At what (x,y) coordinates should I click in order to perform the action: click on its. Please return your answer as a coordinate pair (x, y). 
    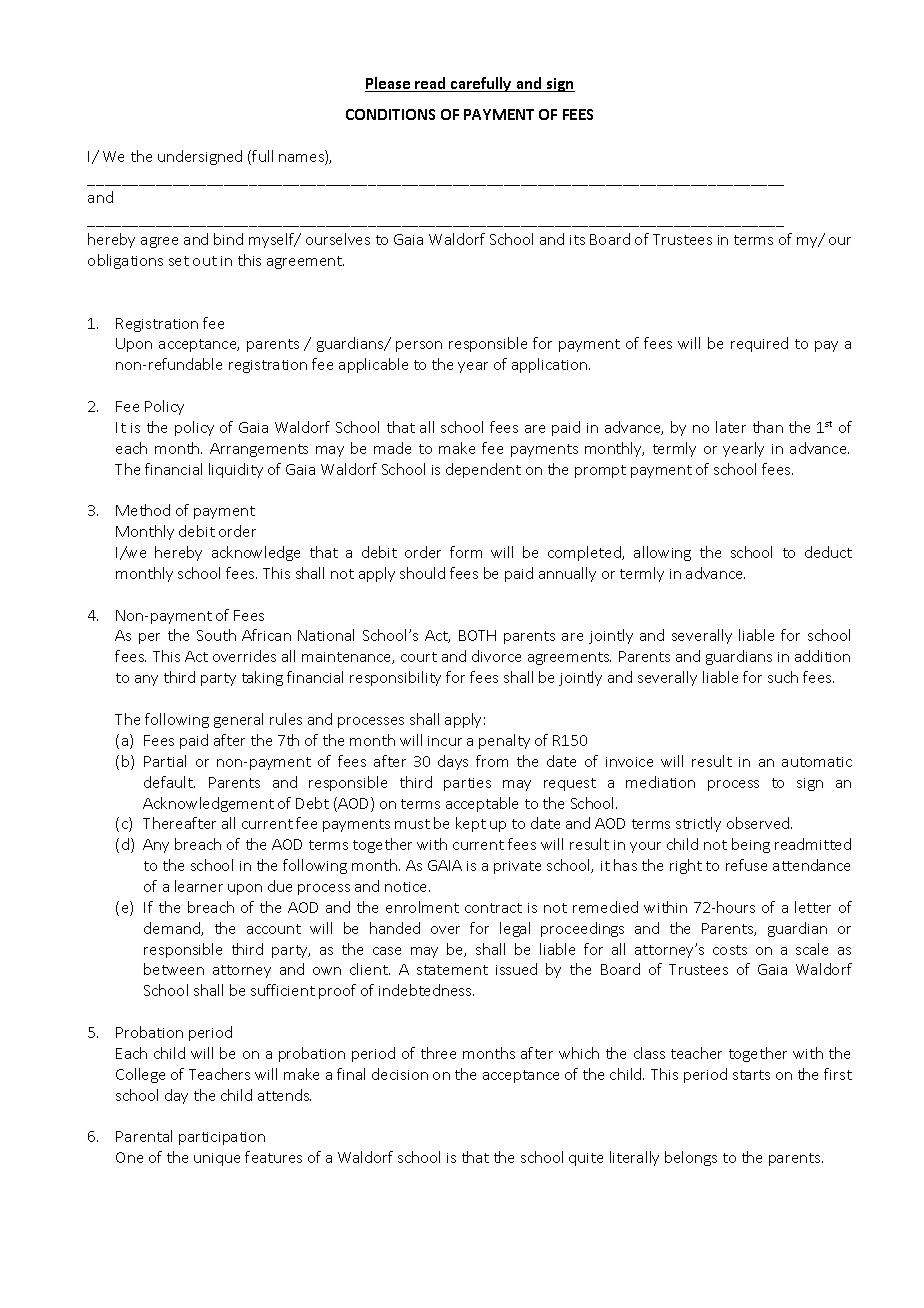
    Looking at the image, I should click on (577, 240).
